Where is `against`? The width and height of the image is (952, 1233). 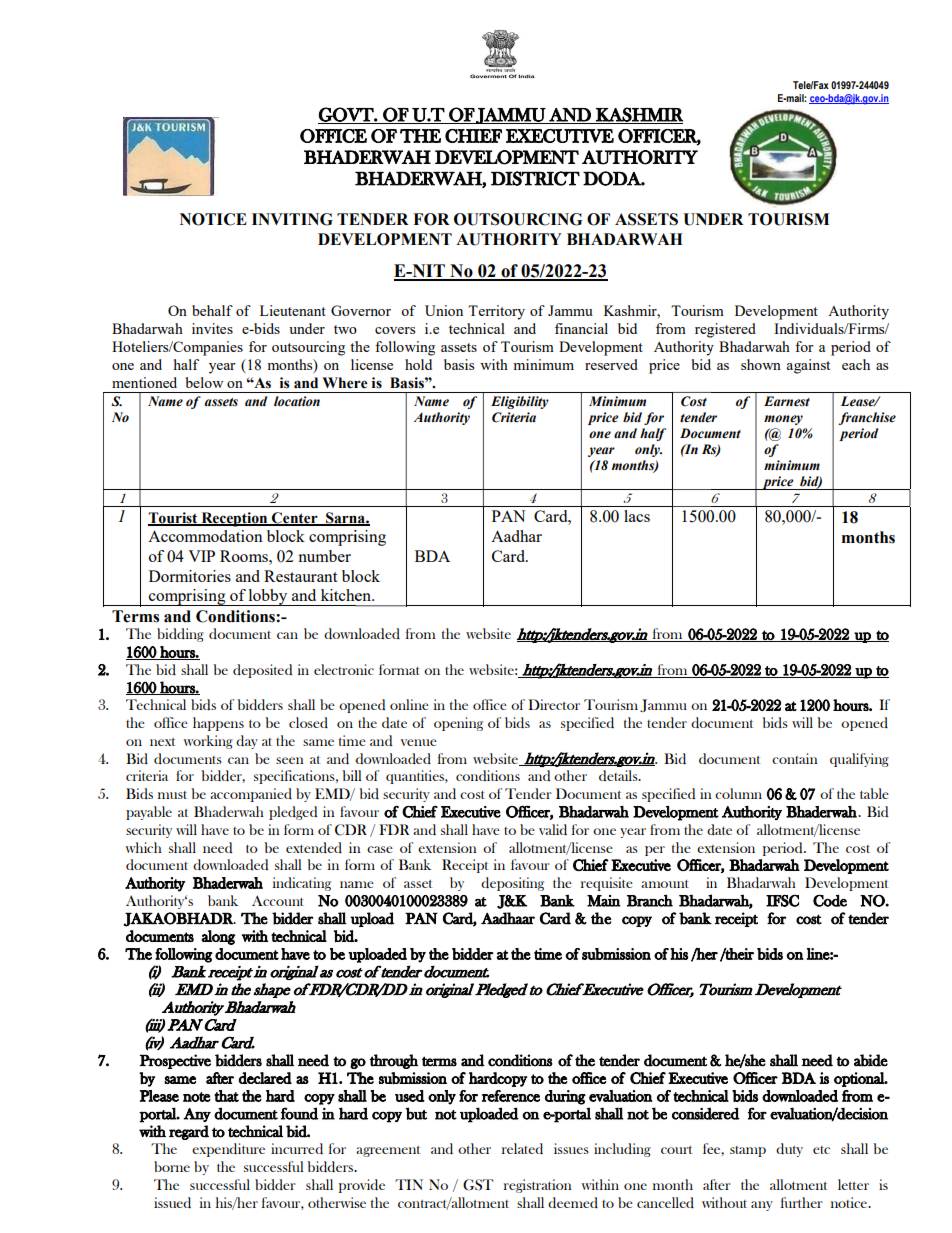
against is located at coordinates (808, 366).
